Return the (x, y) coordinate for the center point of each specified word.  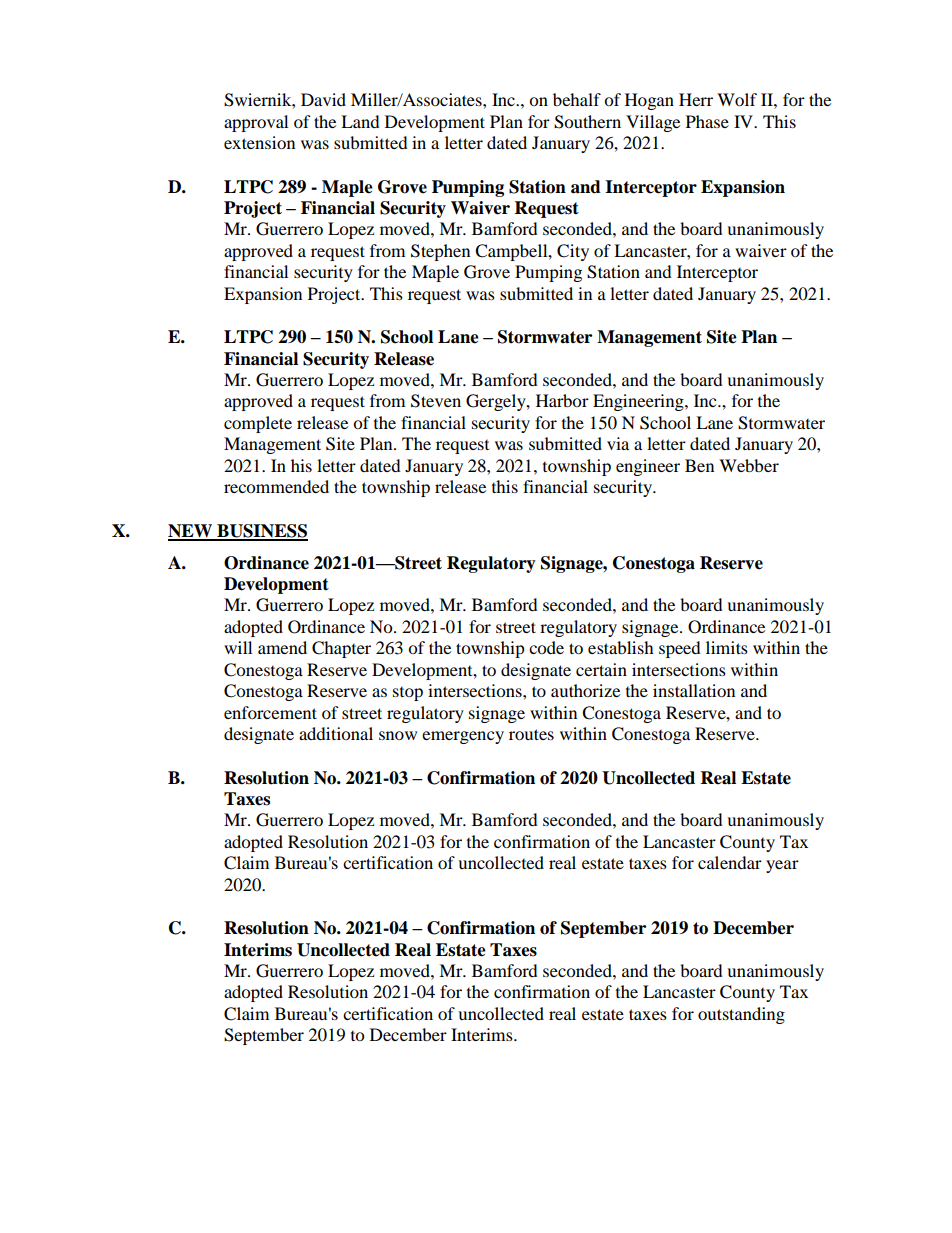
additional (336, 733)
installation (694, 690)
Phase (707, 121)
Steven (436, 401)
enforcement (270, 712)
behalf (577, 99)
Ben (699, 465)
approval (256, 123)
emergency (463, 737)
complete (258, 424)
